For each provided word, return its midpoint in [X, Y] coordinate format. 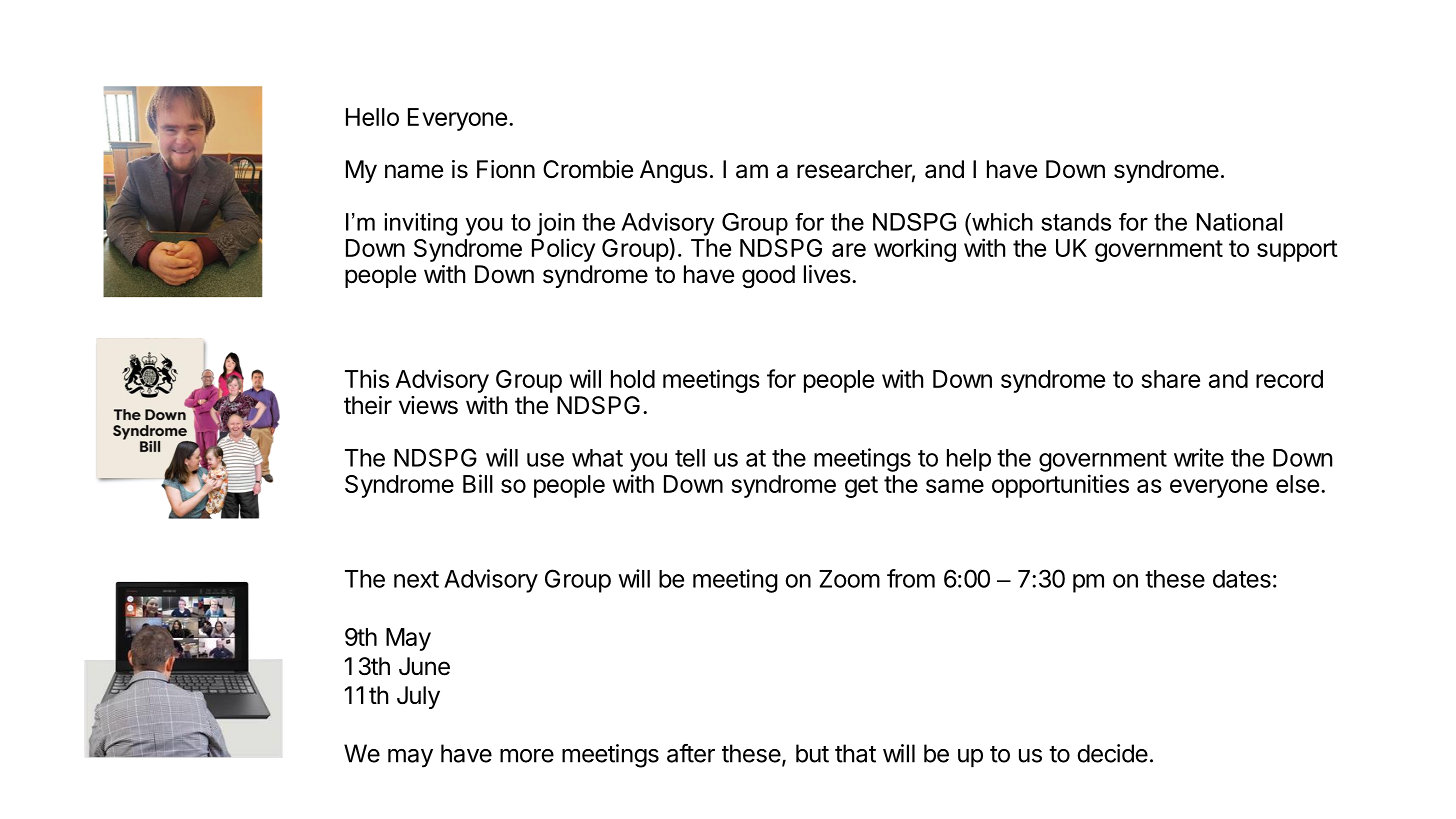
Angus [674, 171]
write [1199, 457]
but [812, 753]
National [1239, 222]
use [545, 460]
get [861, 487]
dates [1242, 579]
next [416, 579]
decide [1112, 753]
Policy [563, 250]
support [1297, 251]
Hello [372, 117]
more [527, 756]
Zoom [849, 579]
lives [827, 274]
